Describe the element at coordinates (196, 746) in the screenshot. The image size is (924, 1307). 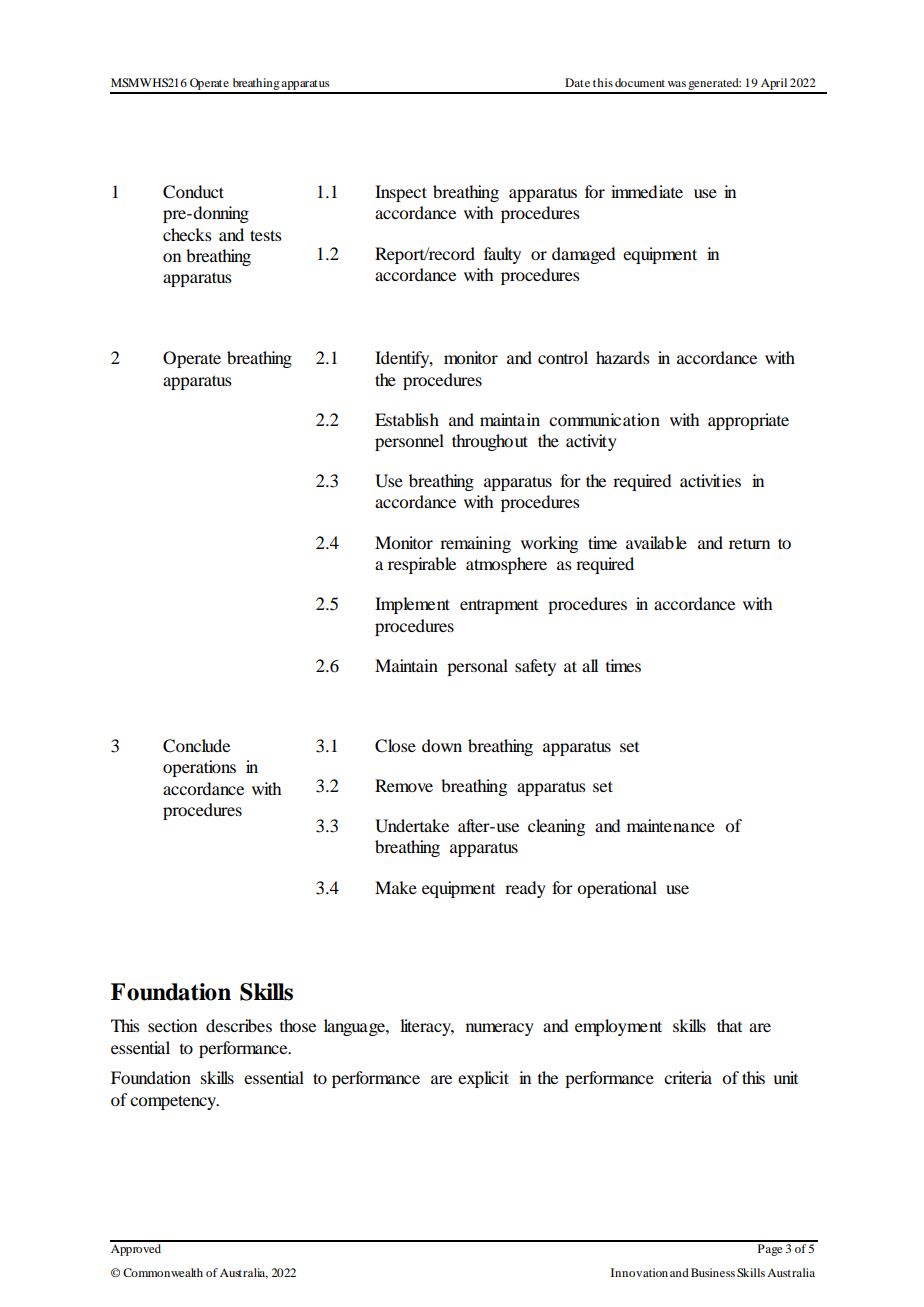
I see `Conclude` at that location.
